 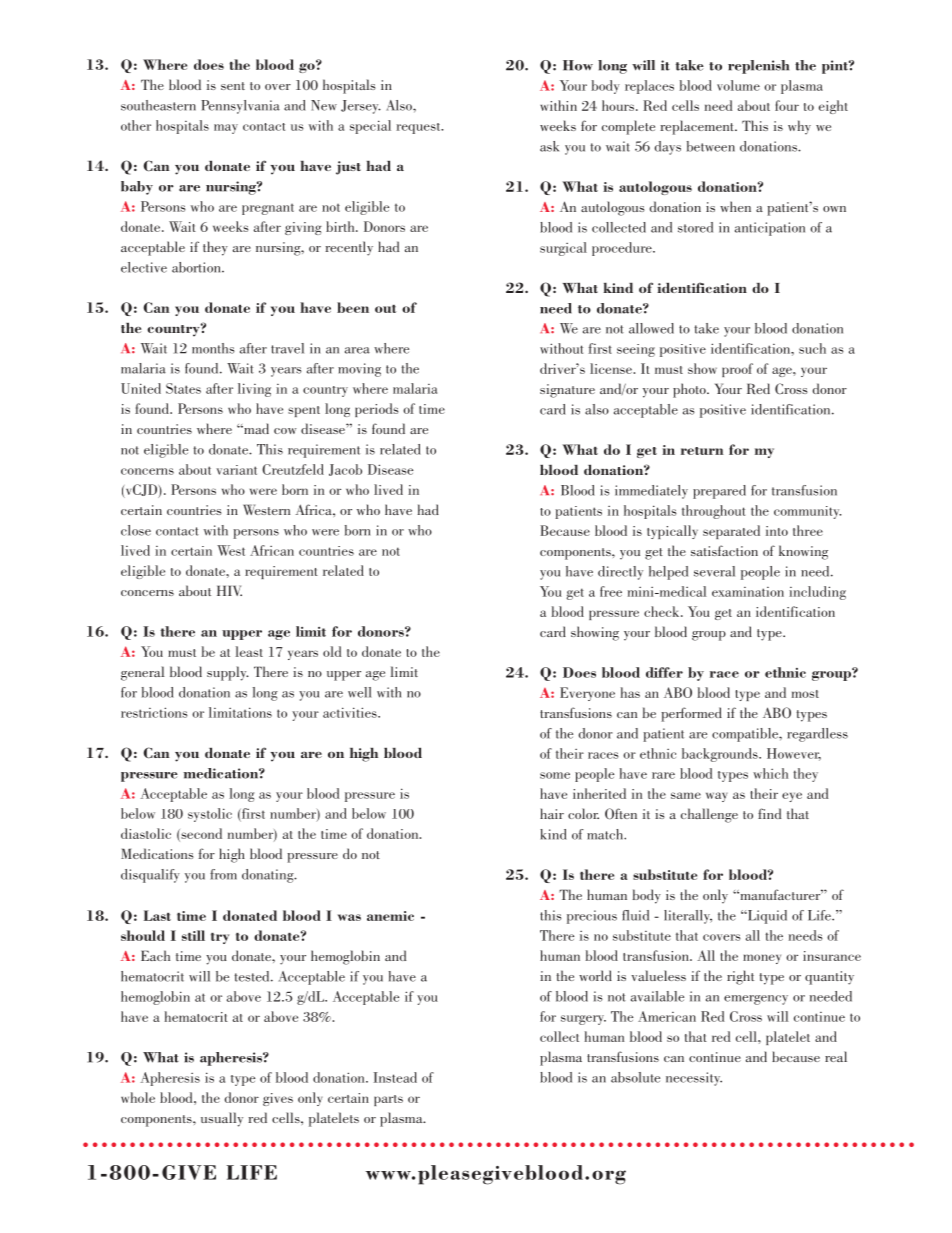 What do you see at coordinates (567, 391) in the document?
I see `signature` at bounding box center [567, 391].
